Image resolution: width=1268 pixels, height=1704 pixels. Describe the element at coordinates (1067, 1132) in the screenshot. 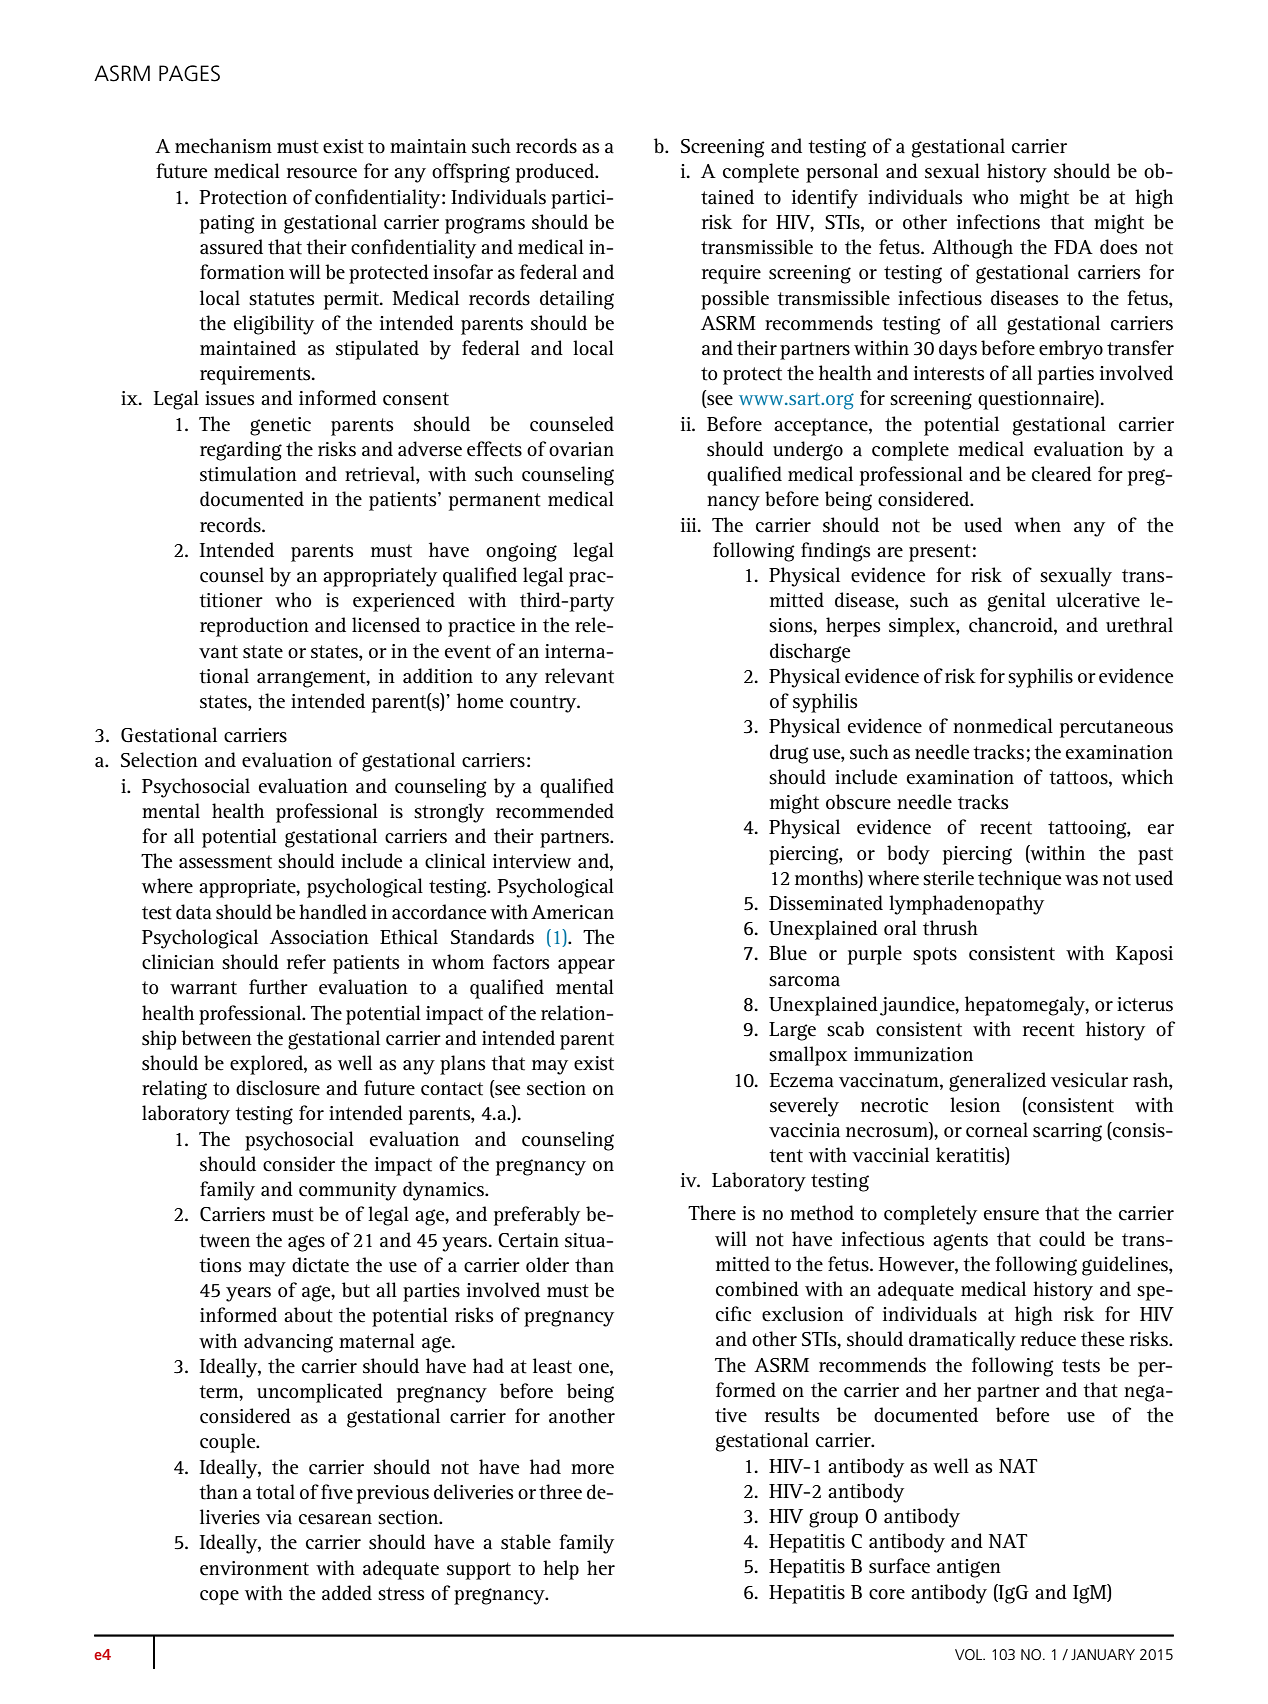

I see `scarring` at that location.
